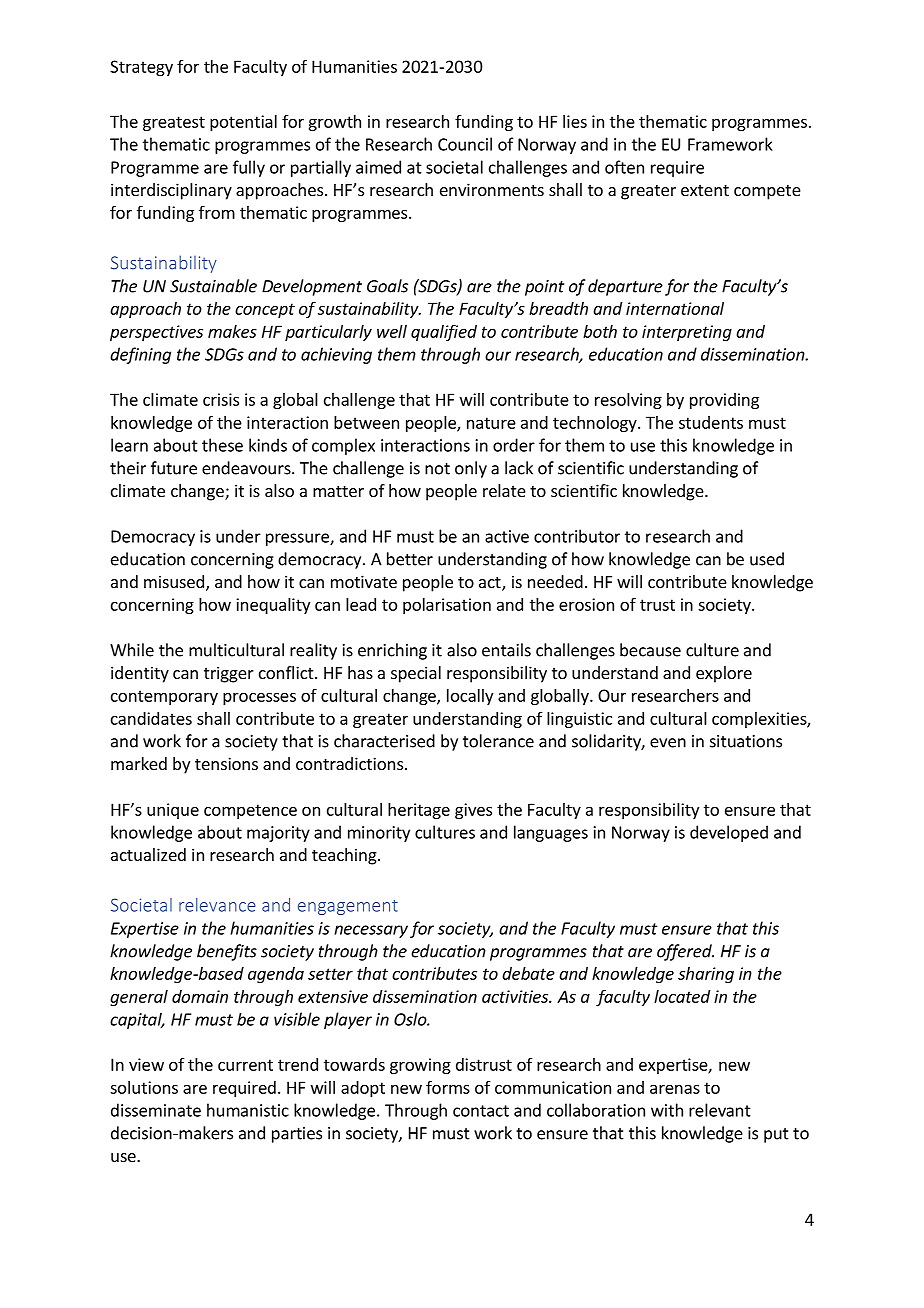 This image has height=1308, width=924. I want to click on polarisation, so click(447, 606).
